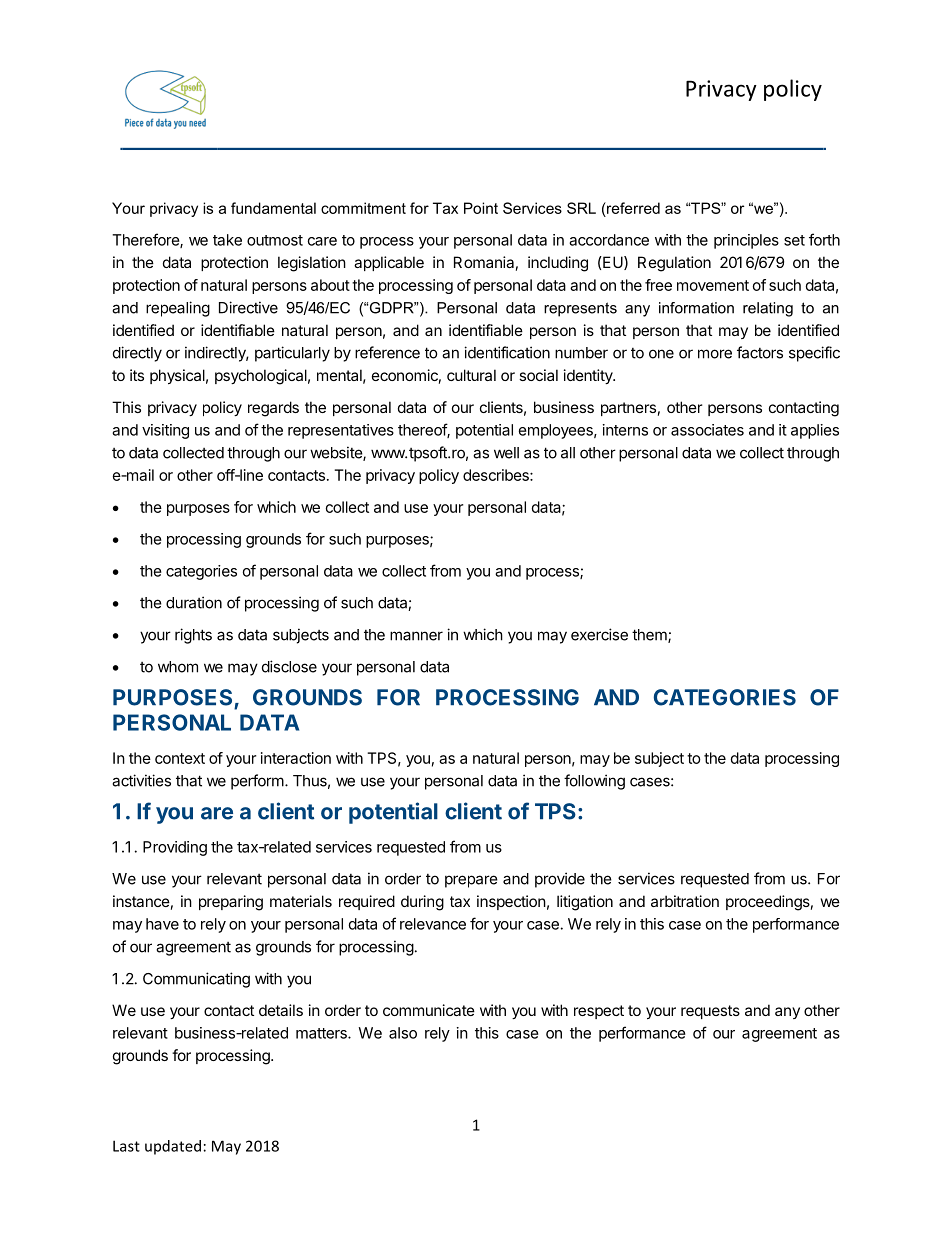  I want to click on Point, so click(481, 208).
